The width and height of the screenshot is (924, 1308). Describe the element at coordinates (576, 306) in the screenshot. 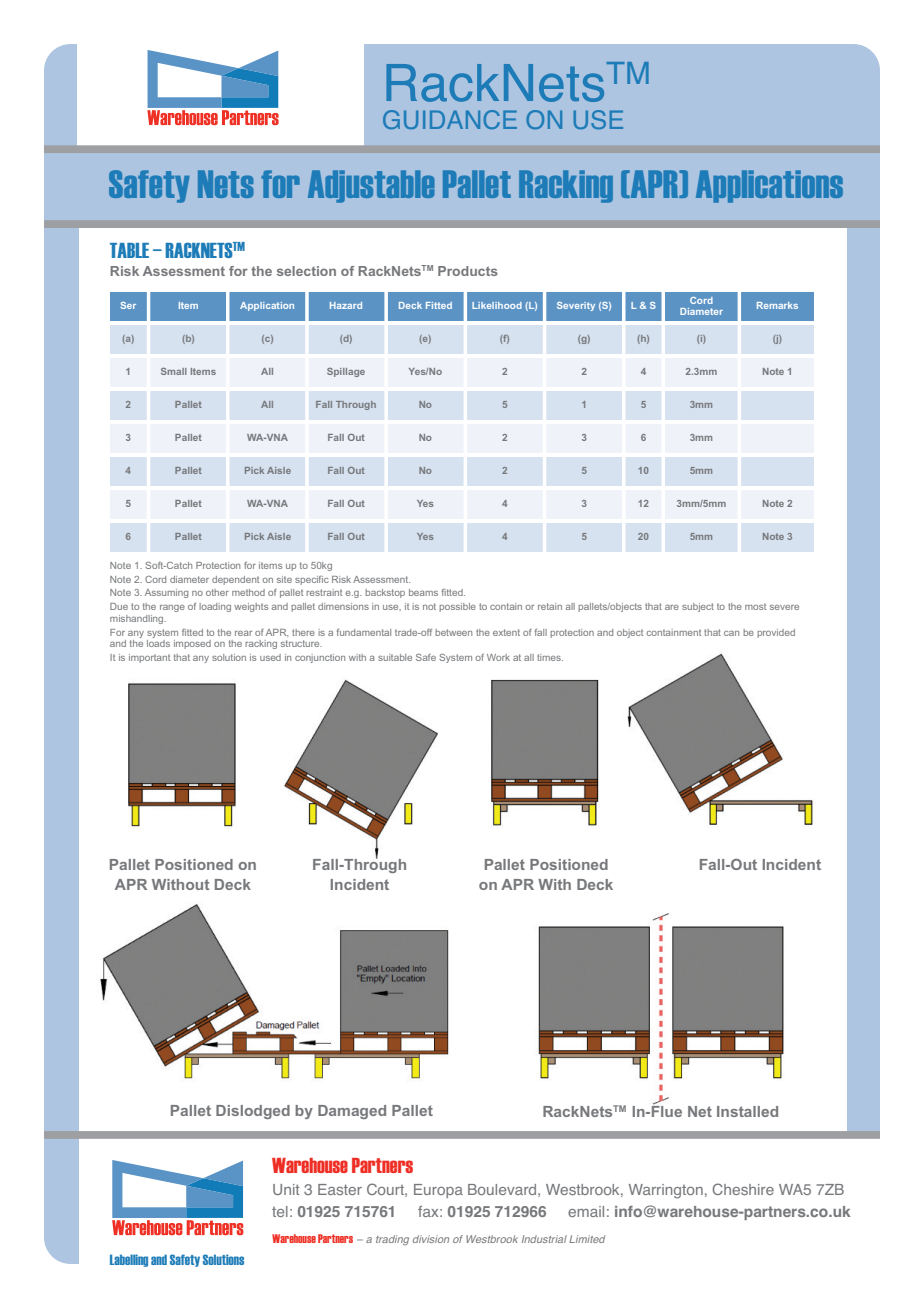

I see `Severity` at that location.
